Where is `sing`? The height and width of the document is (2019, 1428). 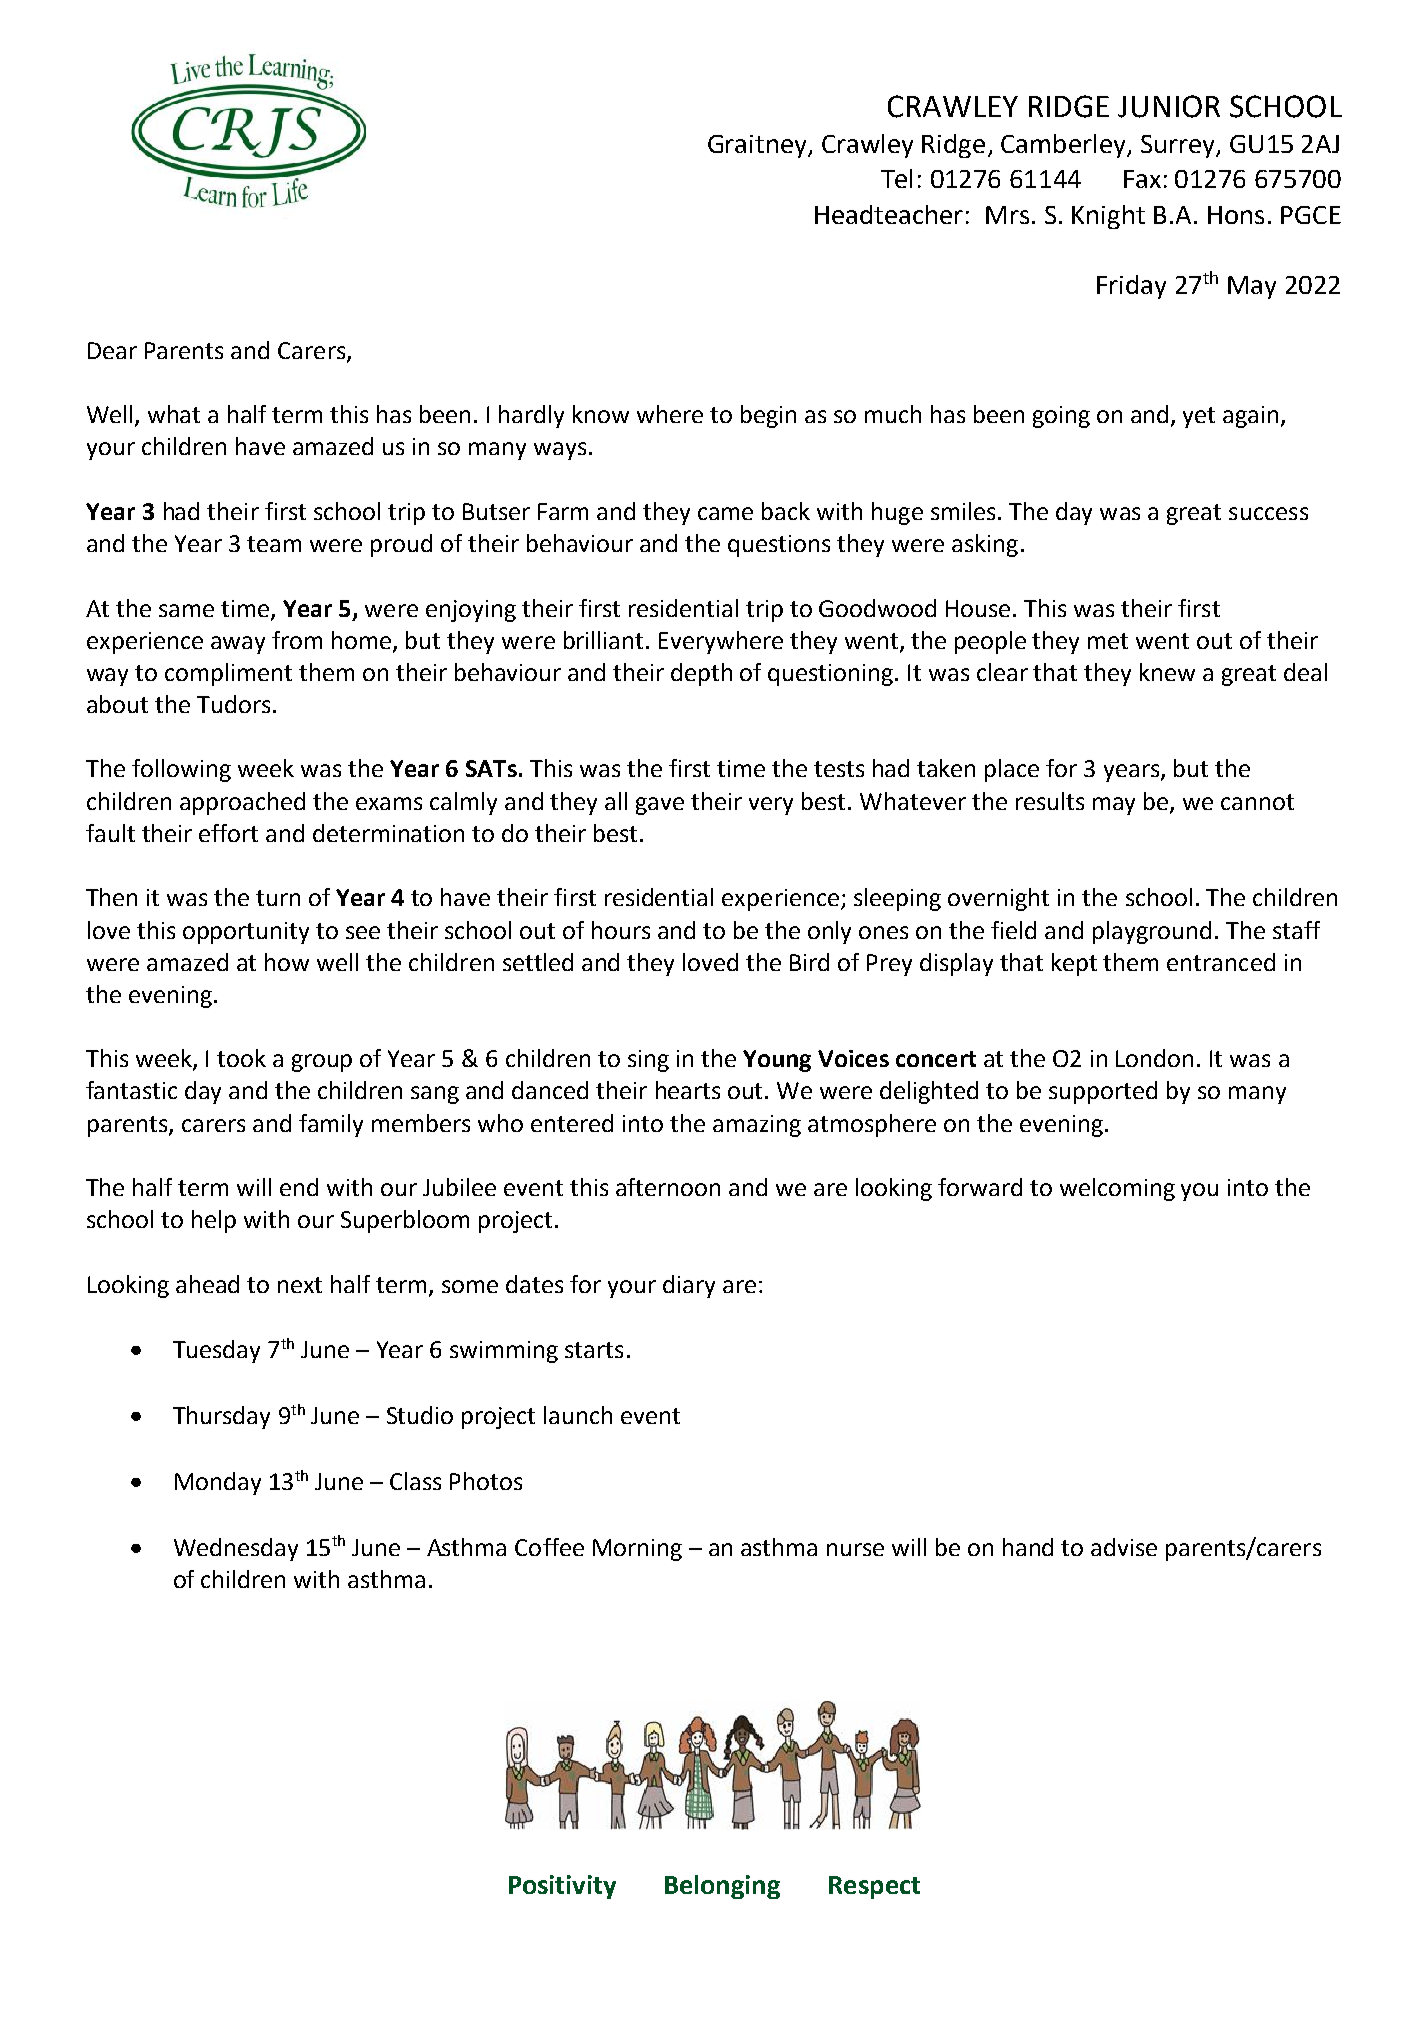
sing is located at coordinates (648, 1061).
